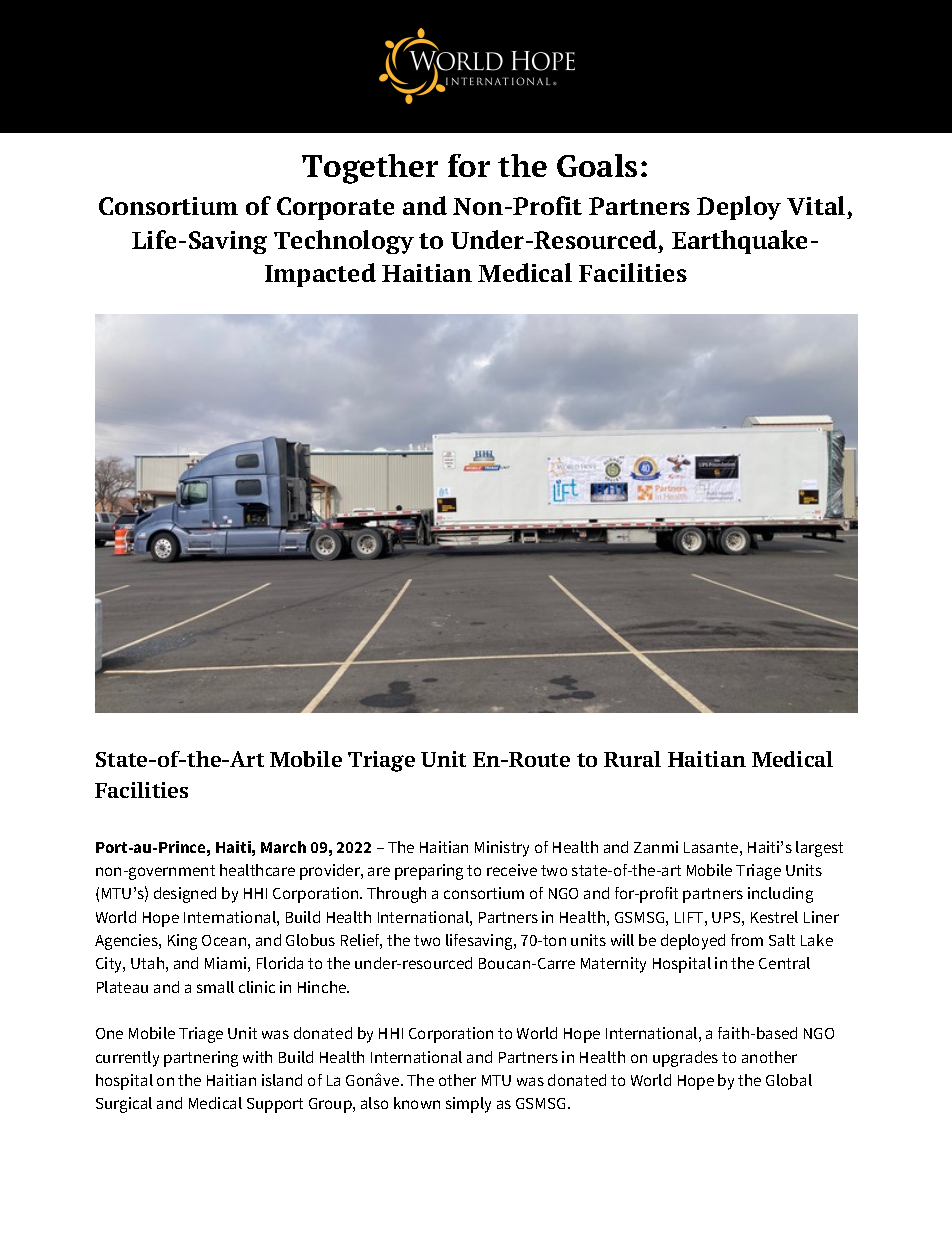  What do you see at coordinates (335, 208) in the screenshot?
I see `Corporate` at bounding box center [335, 208].
